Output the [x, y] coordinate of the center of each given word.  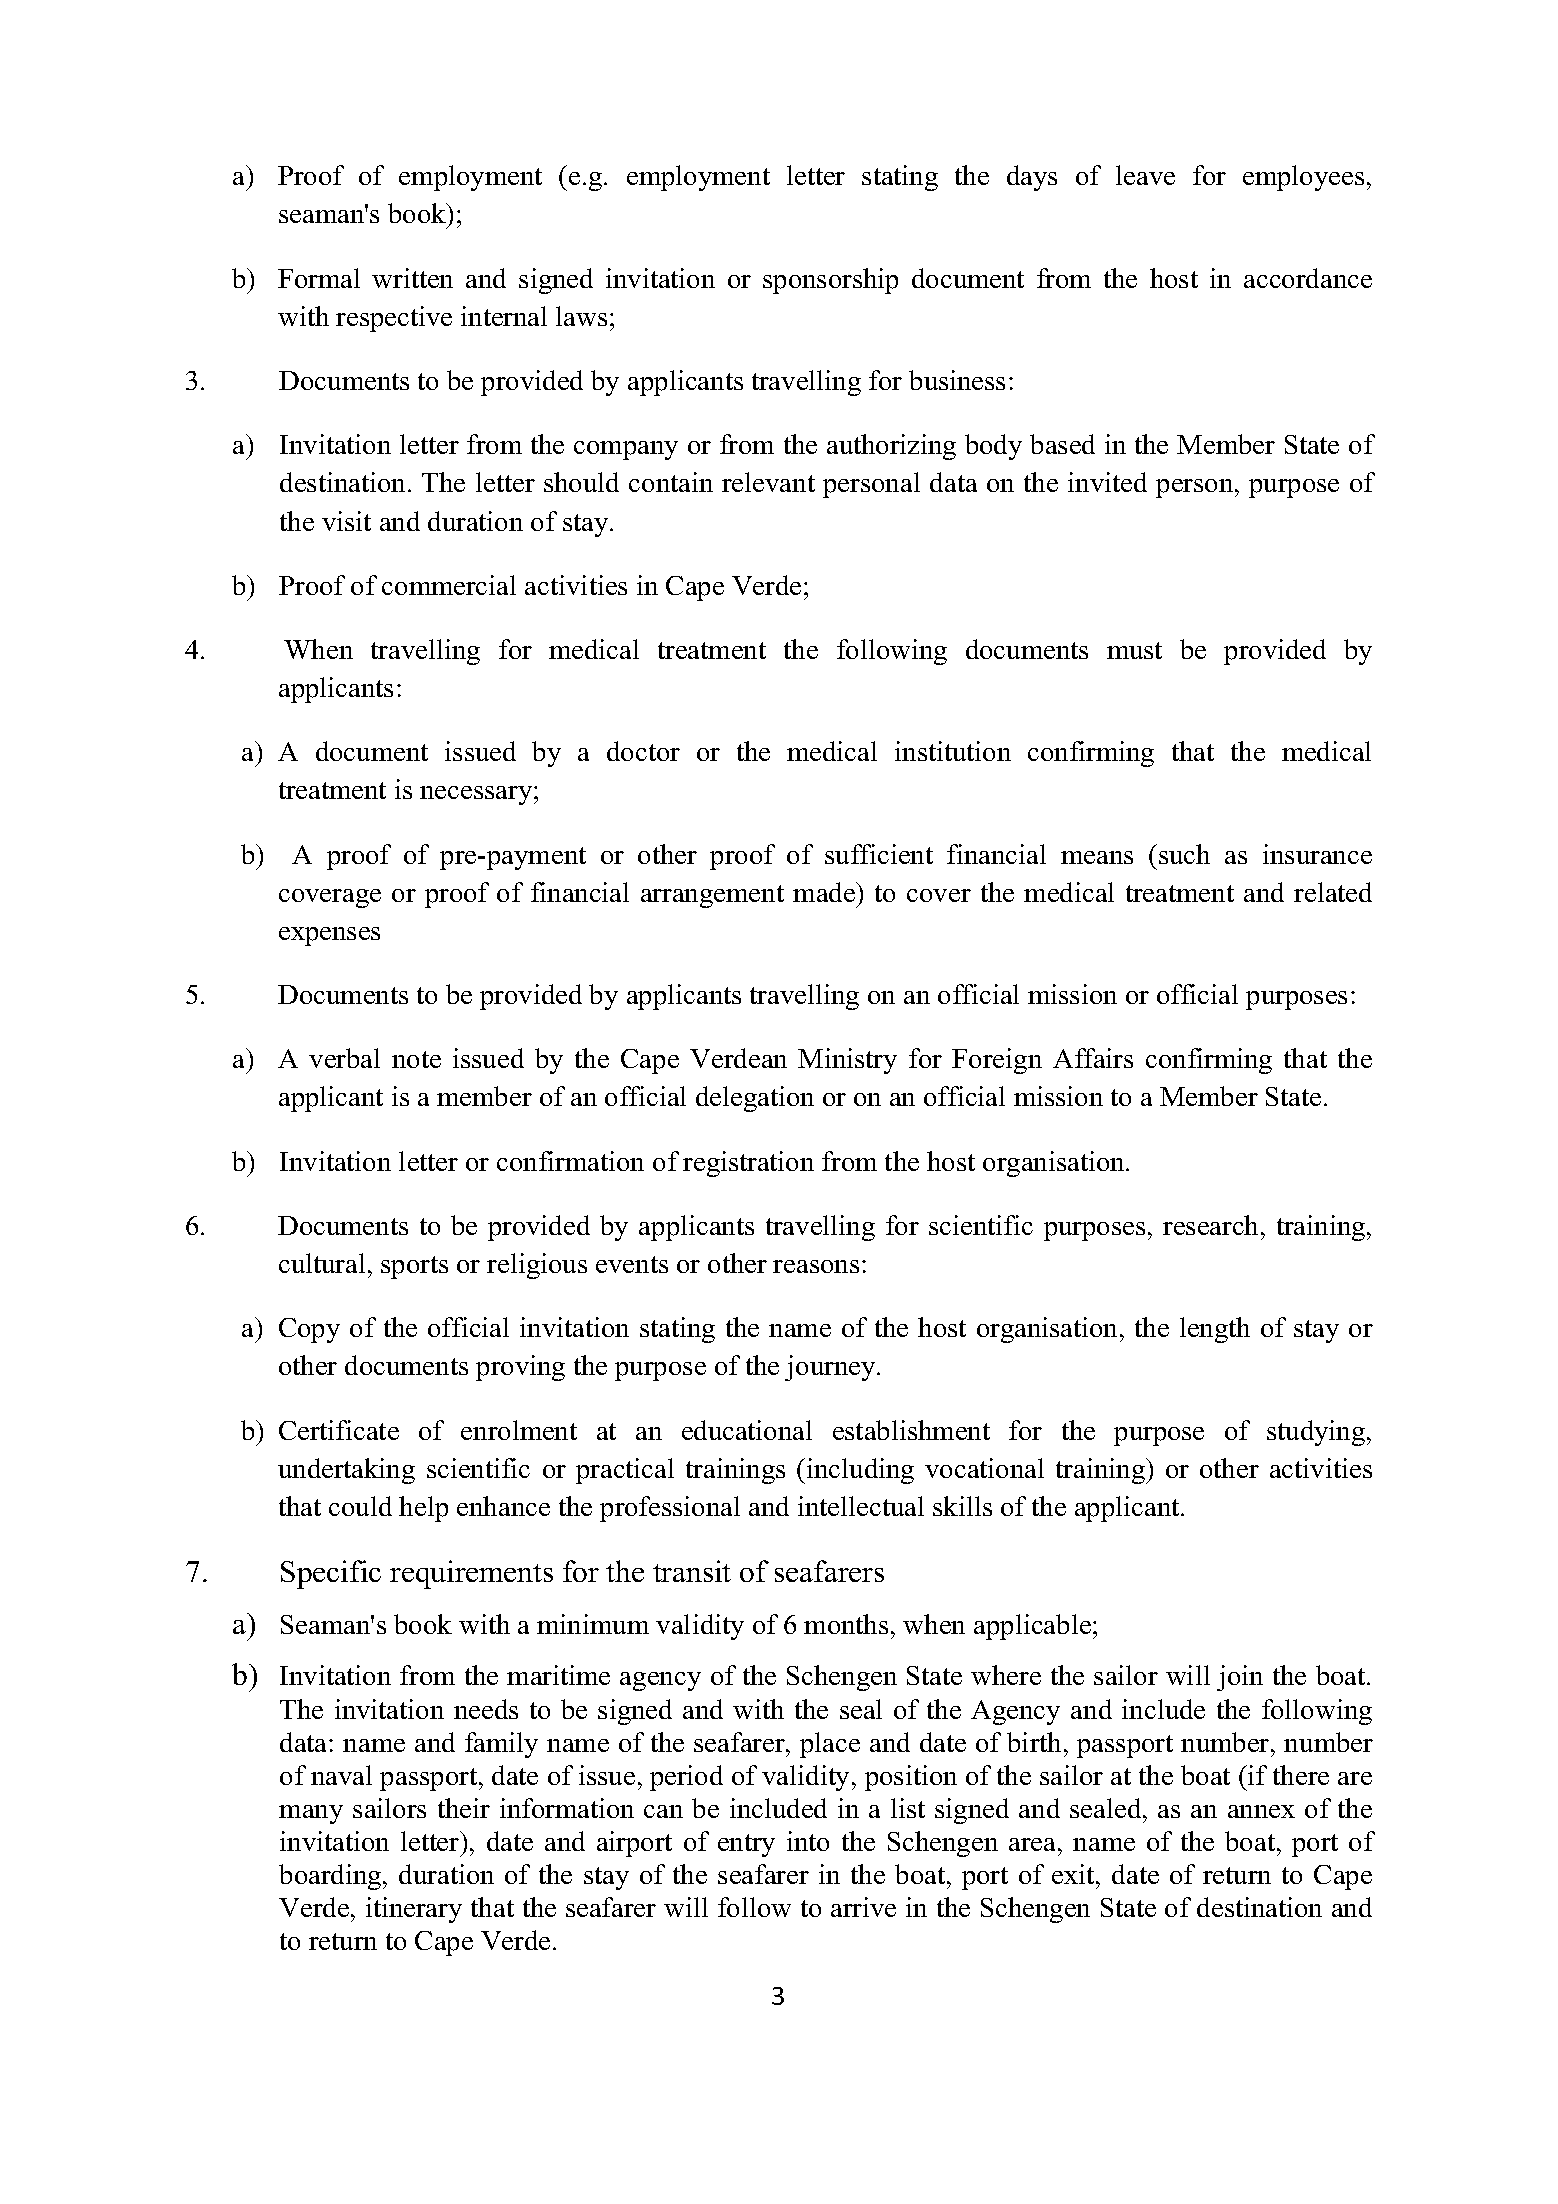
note [416, 1059]
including [860, 1471]
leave [1145, 175]
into [808, 1841]
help [423, 1509]
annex [1261, 1811]
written [412, 278]
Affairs [1093, 1058]
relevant [768, 482]
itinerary [414, 1910]
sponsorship [830, 281]
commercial [449, 585]
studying [1317, 1433]
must [1134, 650]
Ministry [847, 1061]
